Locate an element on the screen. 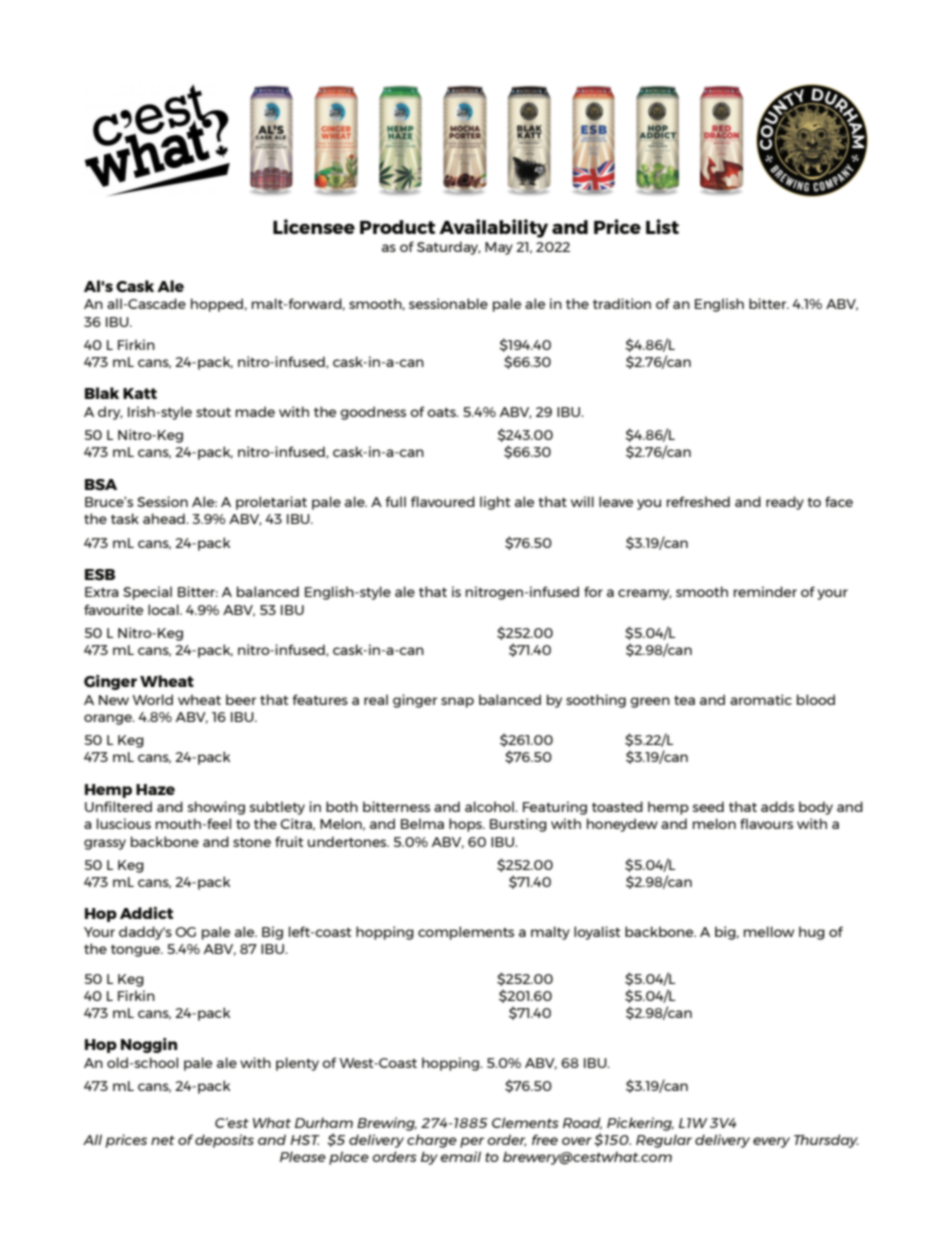  every is located at coordinates (771, 1142).
